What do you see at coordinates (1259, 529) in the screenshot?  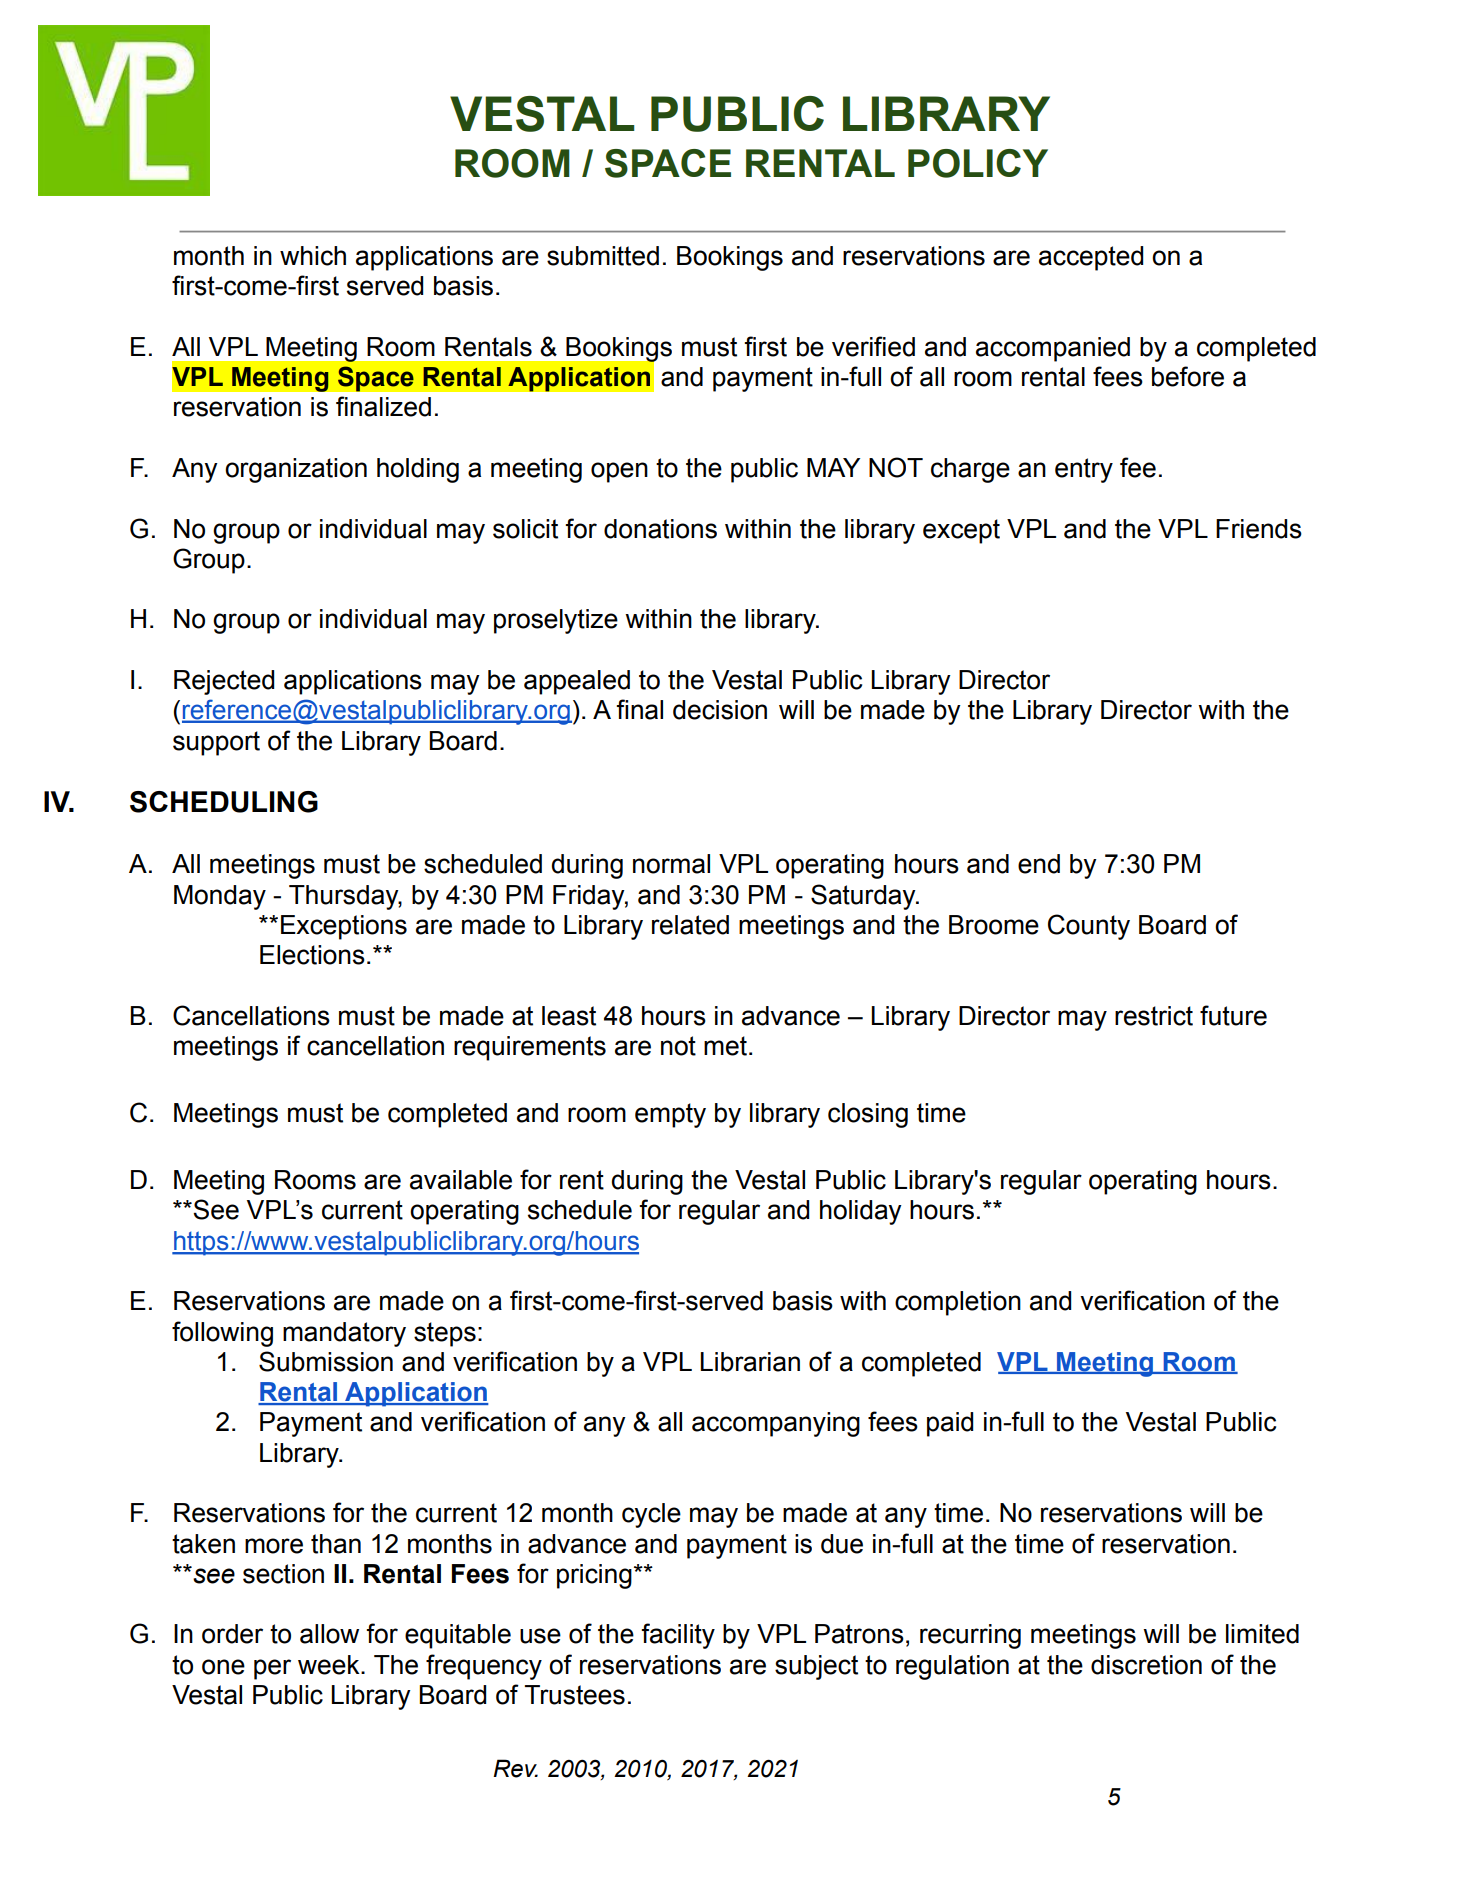 I see `Friends` at bounding box center [1259, 529].
